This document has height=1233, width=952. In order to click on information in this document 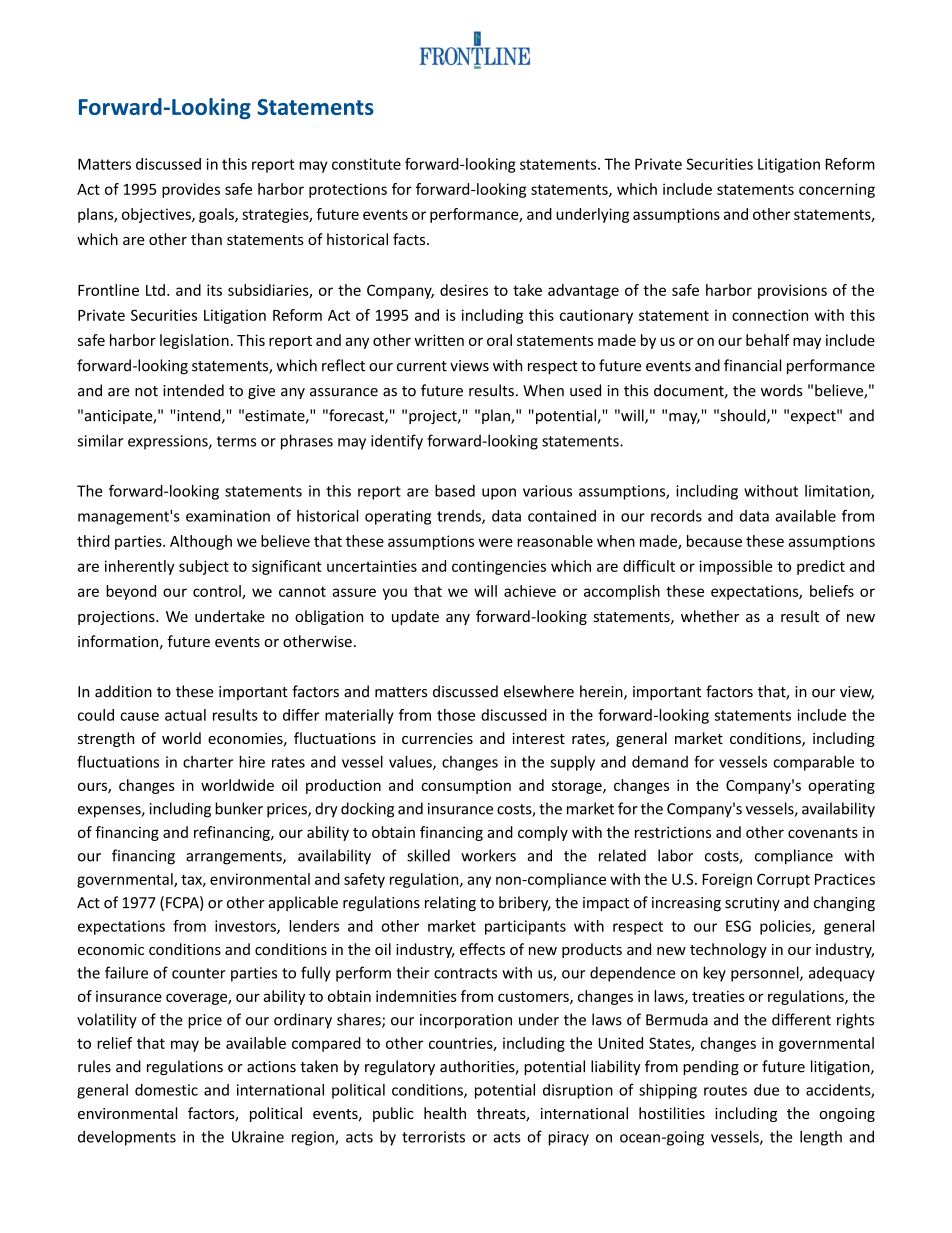, I will do `click(118, 641)`.
